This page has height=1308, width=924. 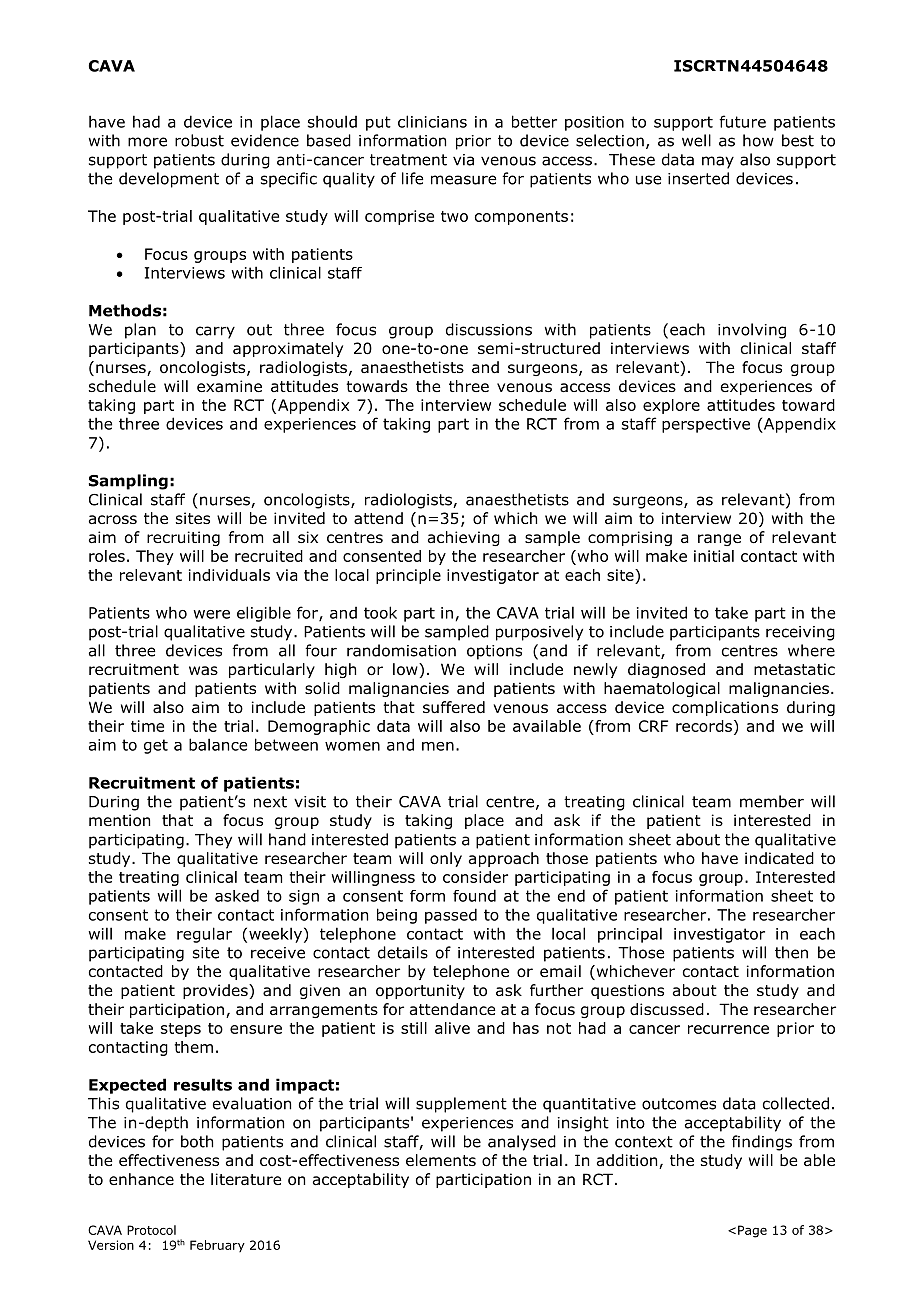 What do you see at coordinates (714, 556) in the page?
I see `initial` at bounding box center [714, 556].
